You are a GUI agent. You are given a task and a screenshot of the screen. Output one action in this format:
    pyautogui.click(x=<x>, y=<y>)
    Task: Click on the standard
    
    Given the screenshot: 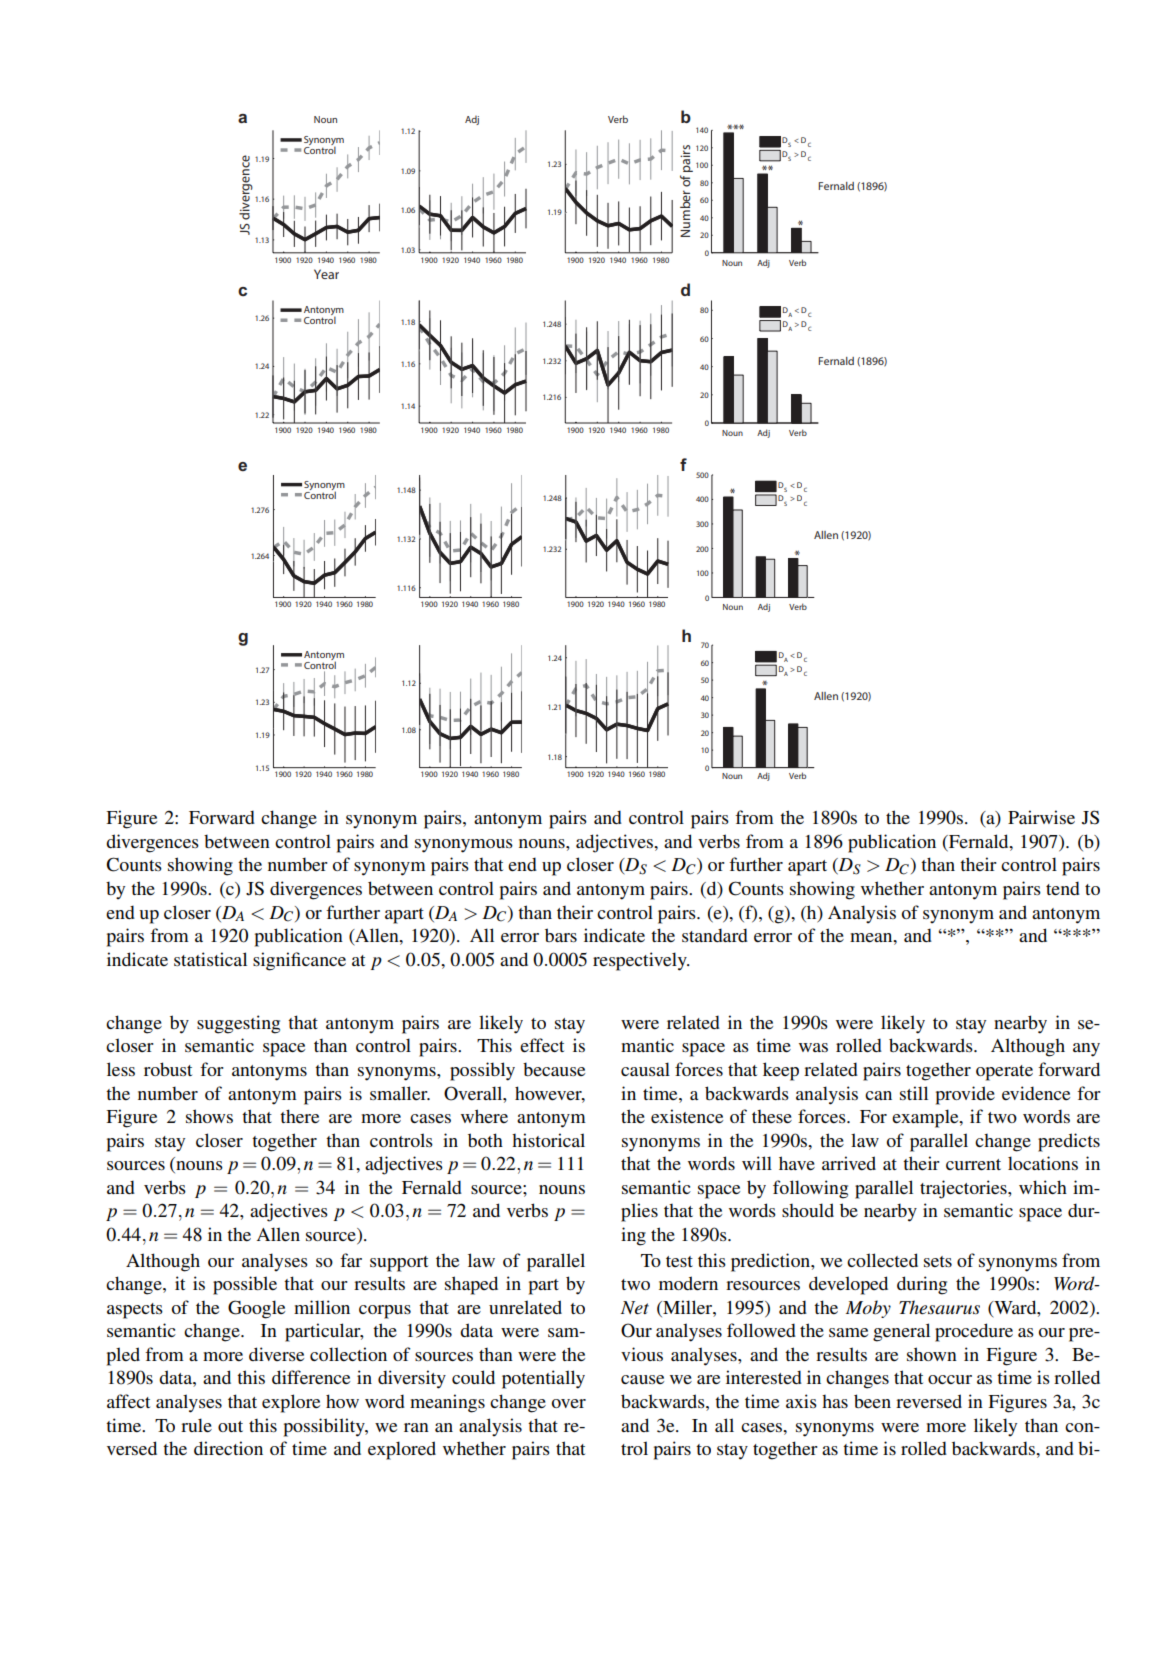 What is the action you would take?
    pyautogui.click(x=715, y=935)
